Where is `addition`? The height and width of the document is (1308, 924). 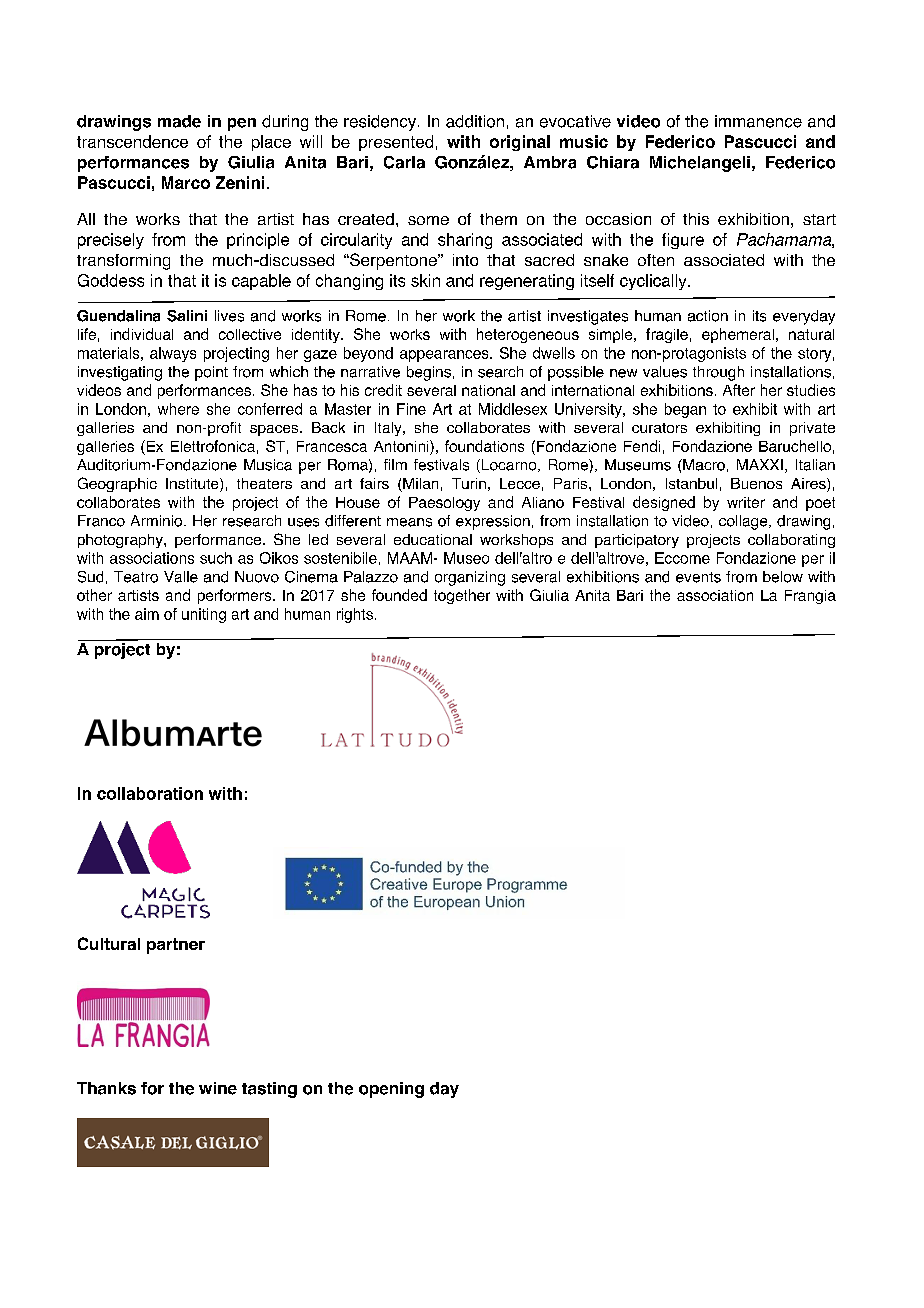 addition is located at coordinates (475, 121).
